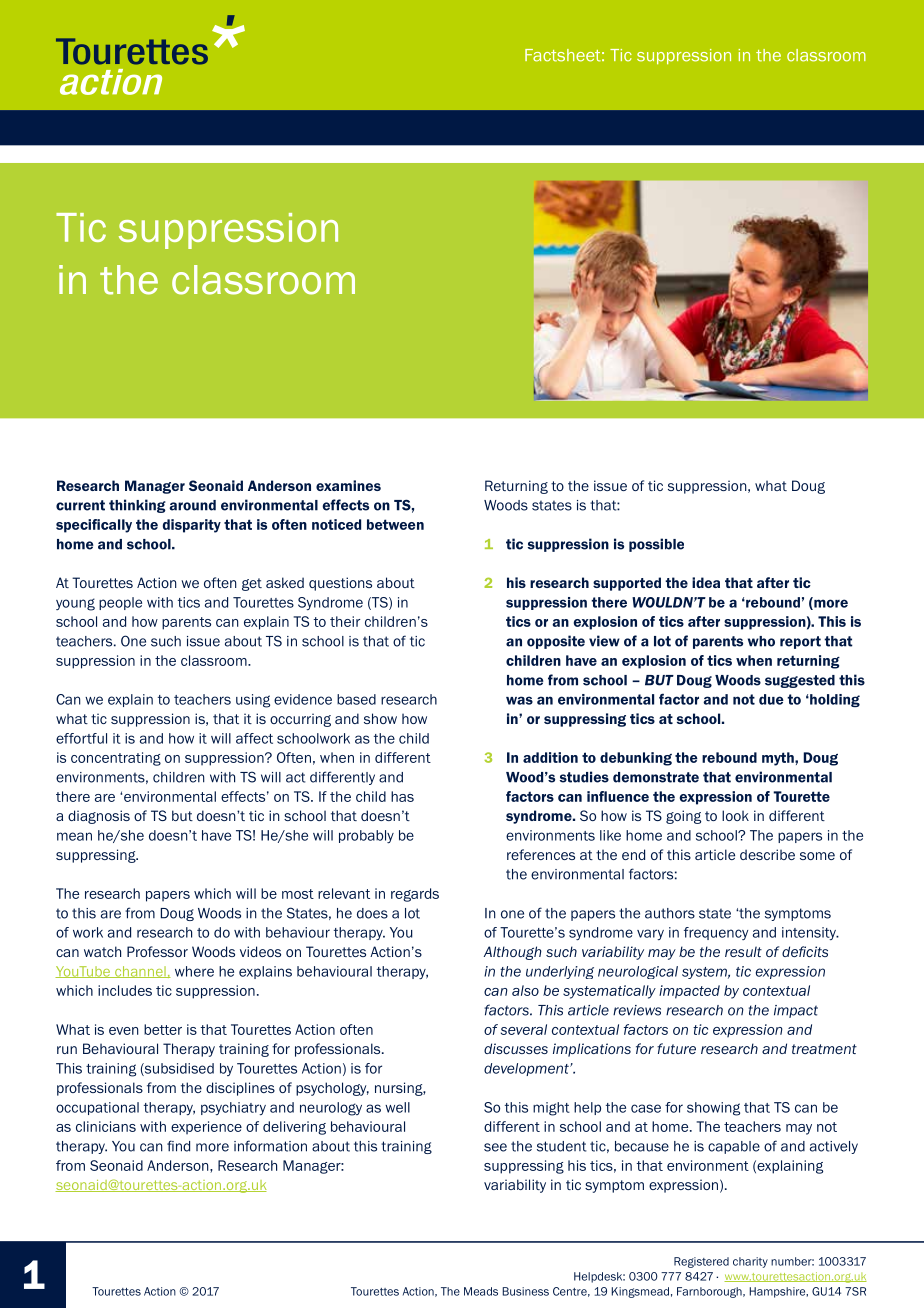 The width and height of the page is (924, 1308). What do you see at coordinates (137, 506) in the page?
I see `thinking` at bounding box center [137, 506].
